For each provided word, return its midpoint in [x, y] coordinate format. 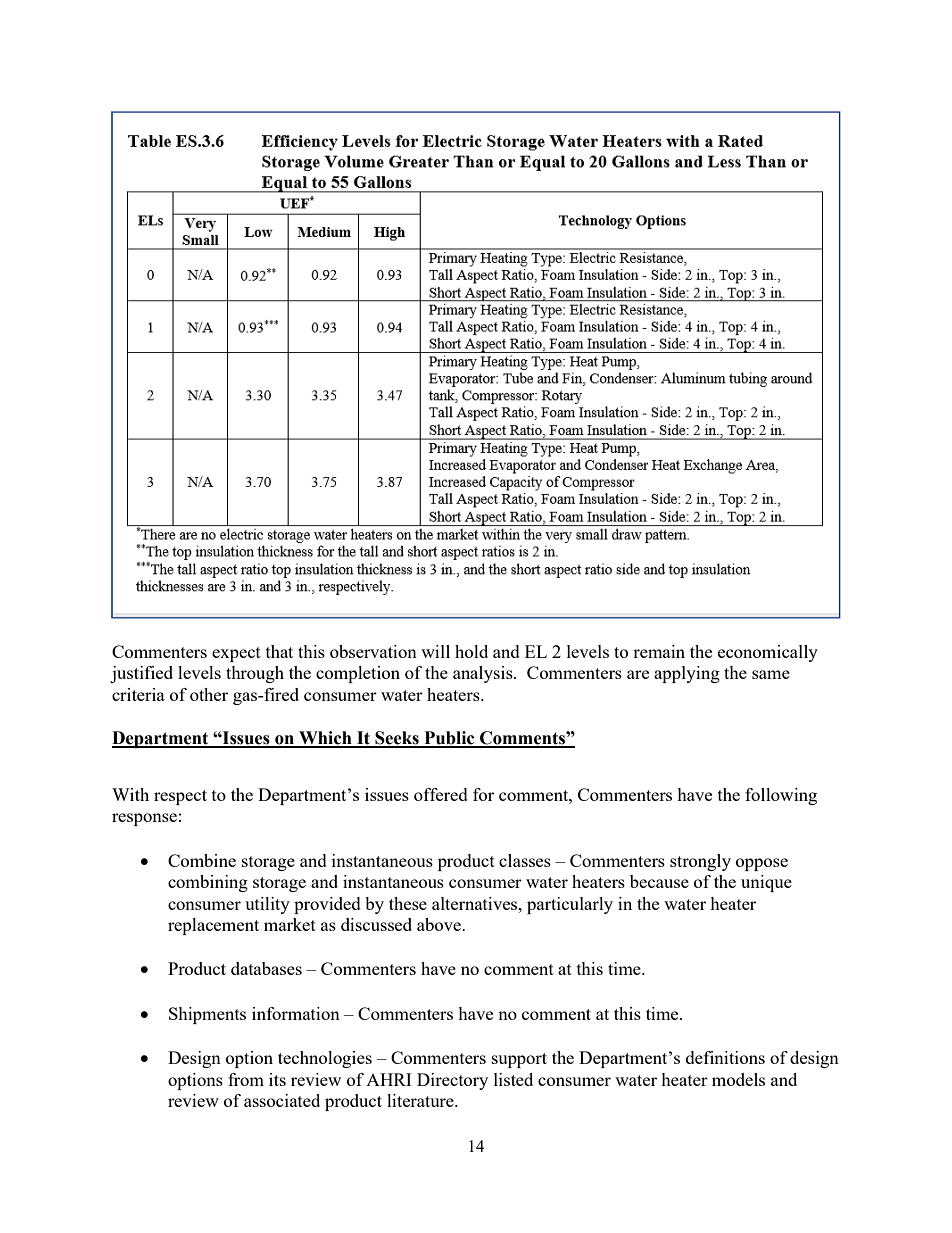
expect [236, 654]
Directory [452, 1081]
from [246, 1079]
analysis [484, 674]
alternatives [476, 903]
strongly [700, 862]
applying [687, 674]
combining [208, 883]
